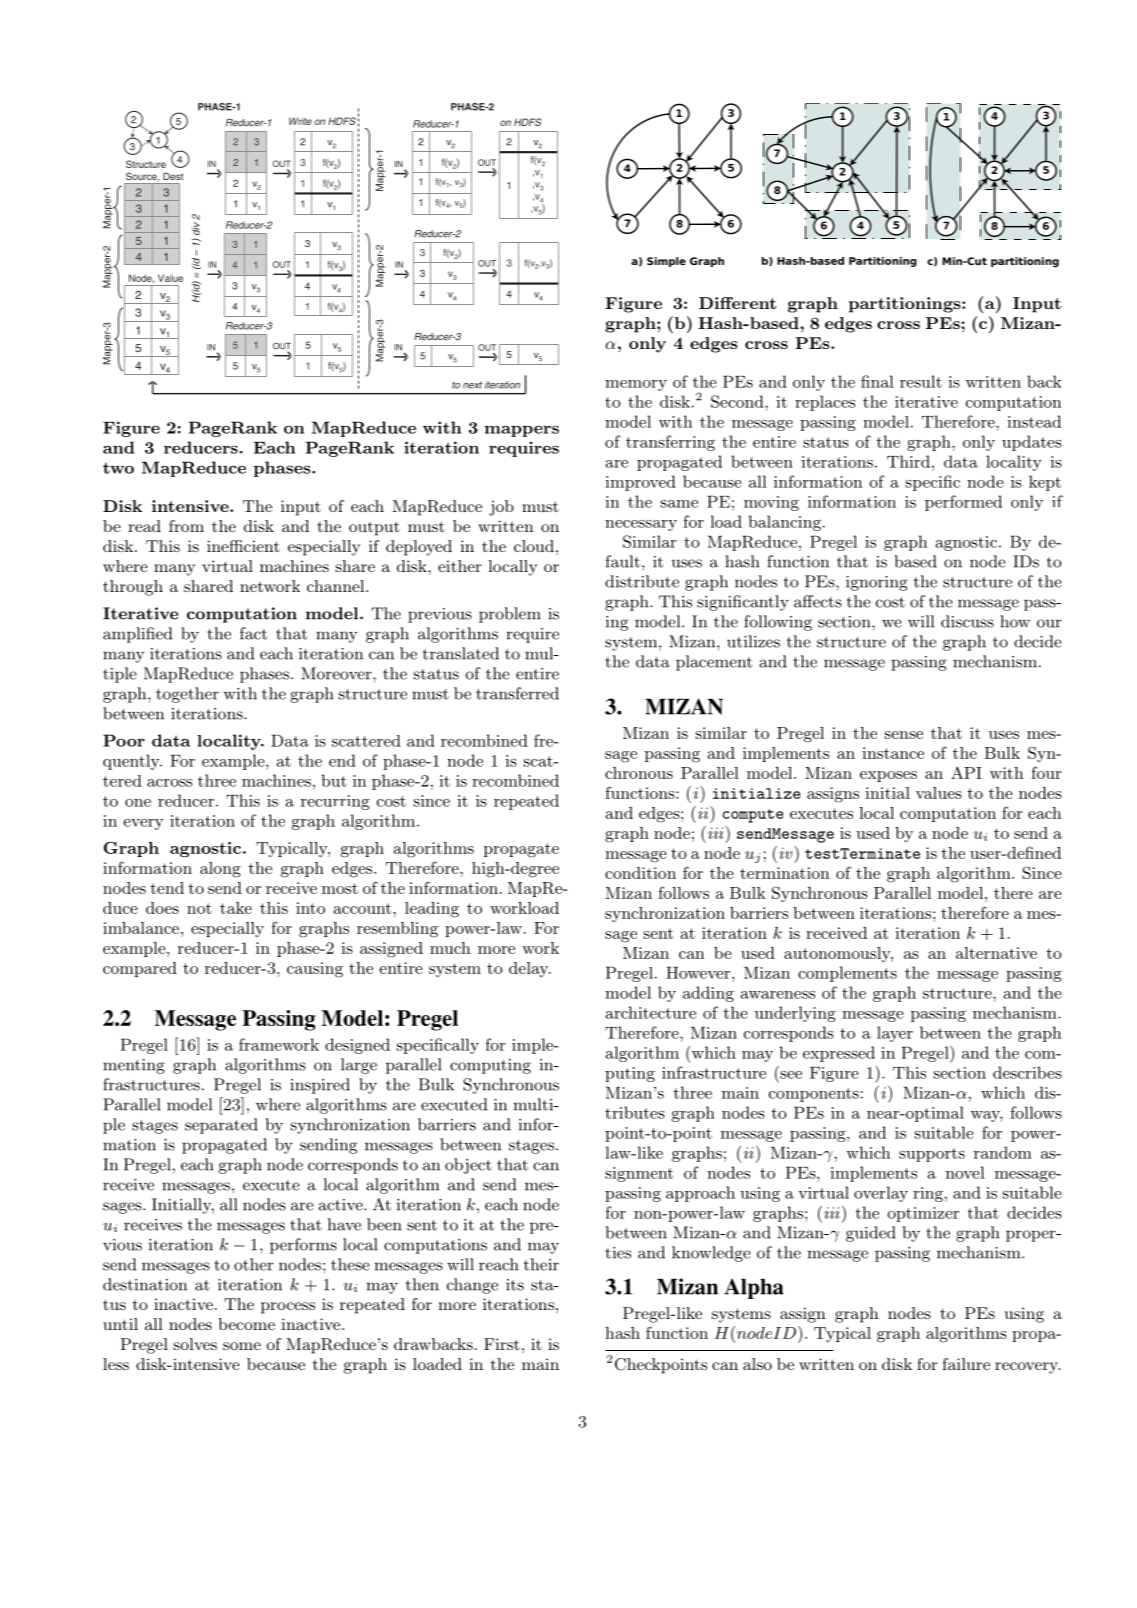  What do you see at coordinates (502, 1344) in the image?
I see `First` at bounding box center [502, 1344].
